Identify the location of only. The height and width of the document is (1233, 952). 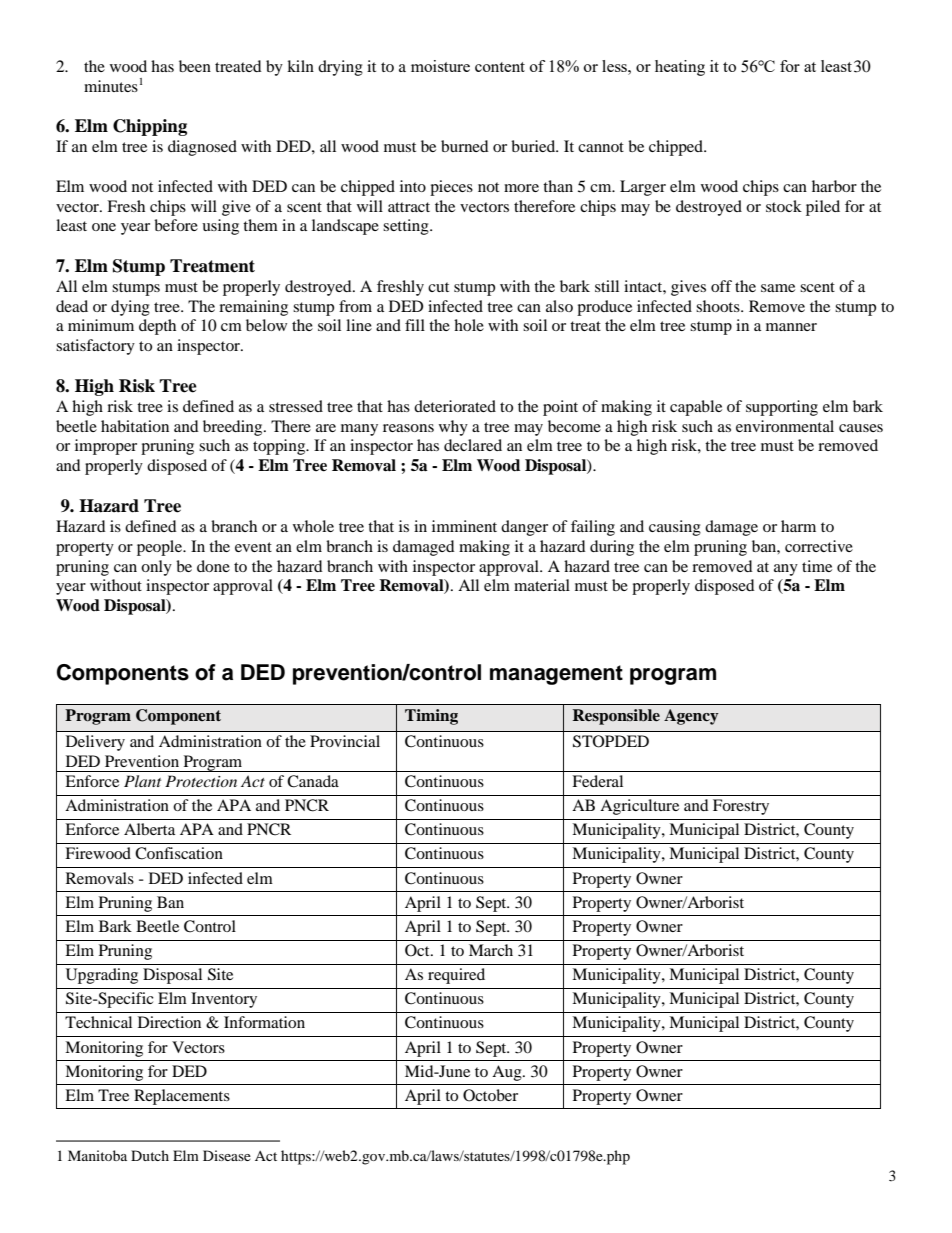
(156, 568).
